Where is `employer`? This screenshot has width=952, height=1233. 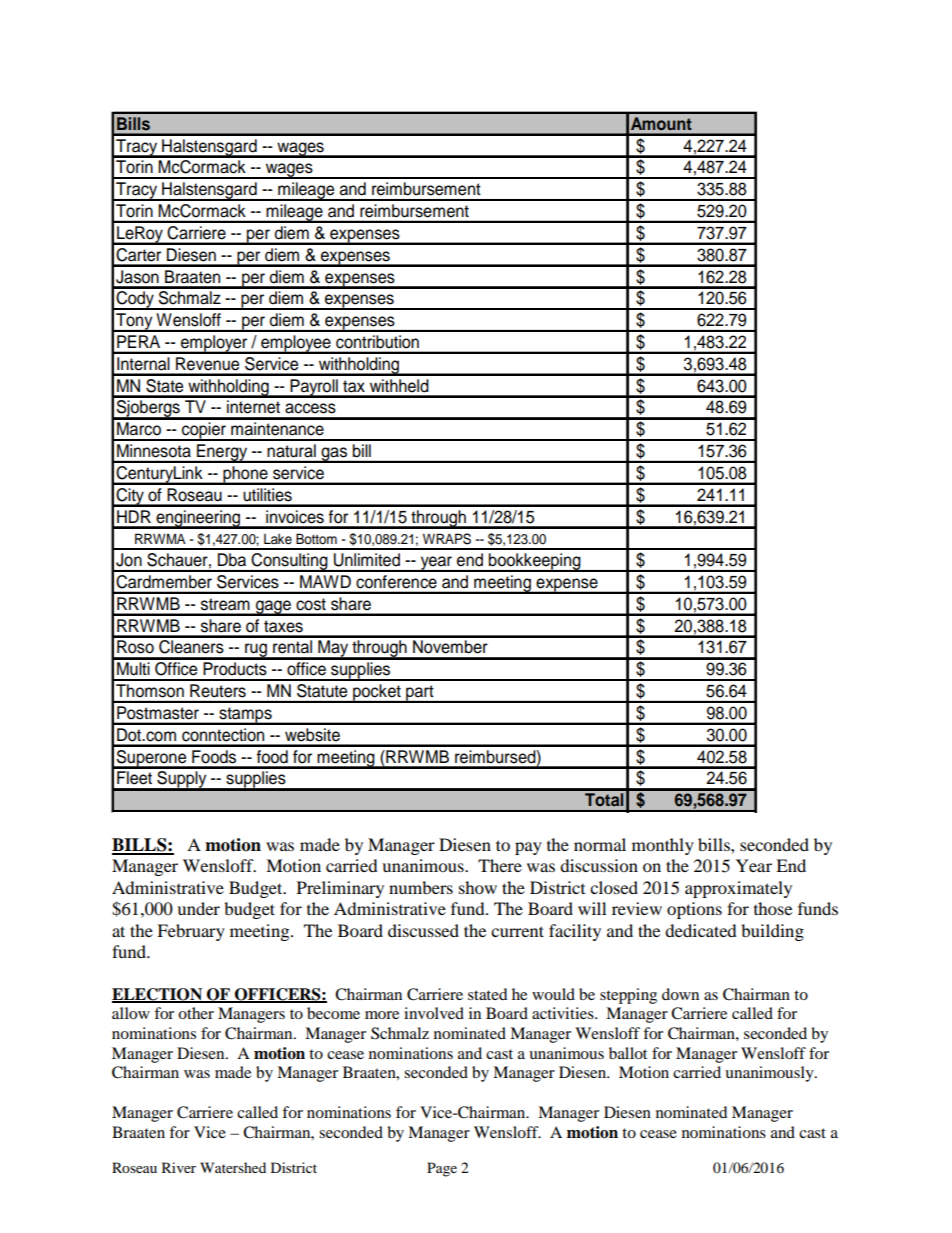 employer is located at coordinates (214, 344).
